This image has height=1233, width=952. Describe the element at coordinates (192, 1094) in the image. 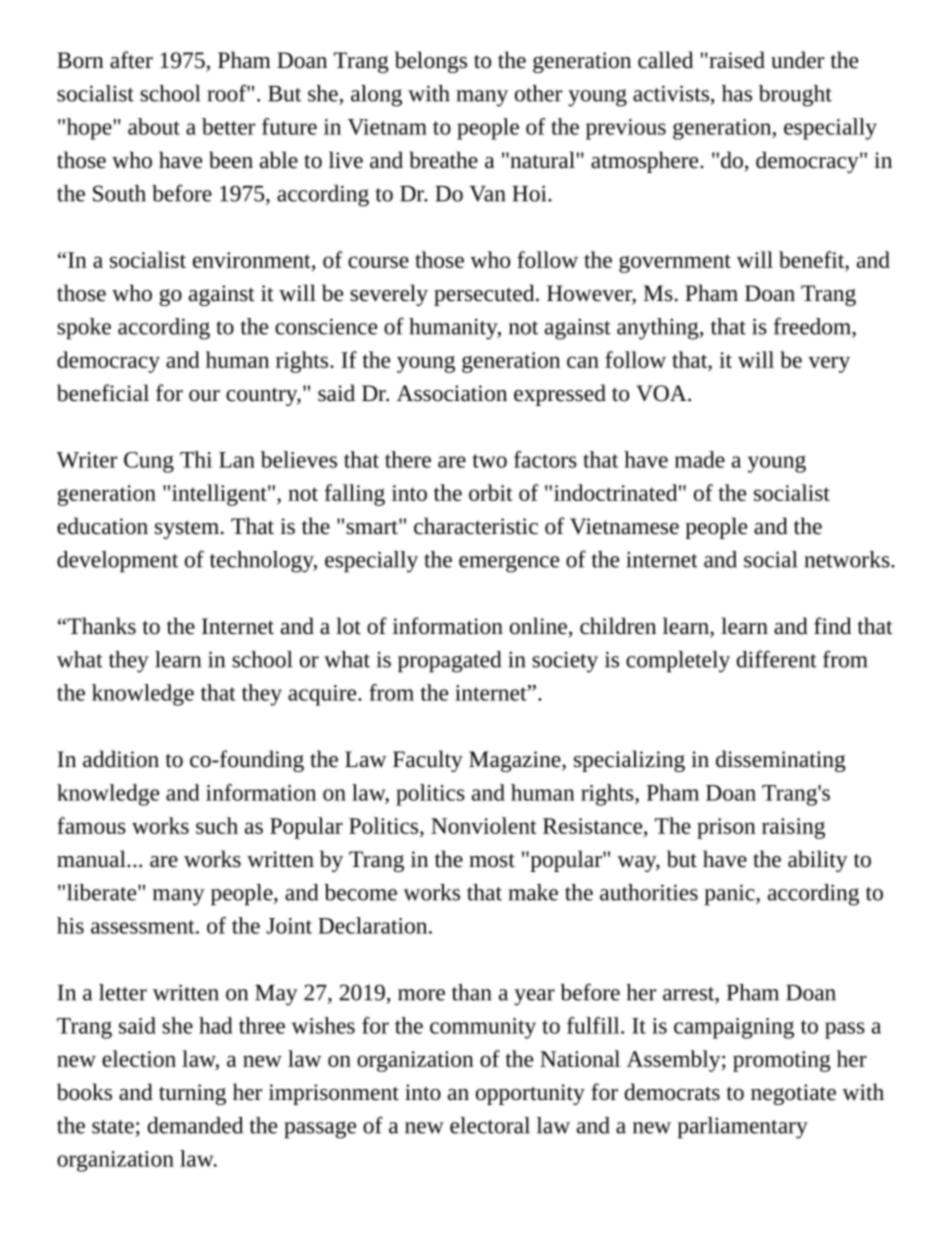

I see `turning` at that location.
